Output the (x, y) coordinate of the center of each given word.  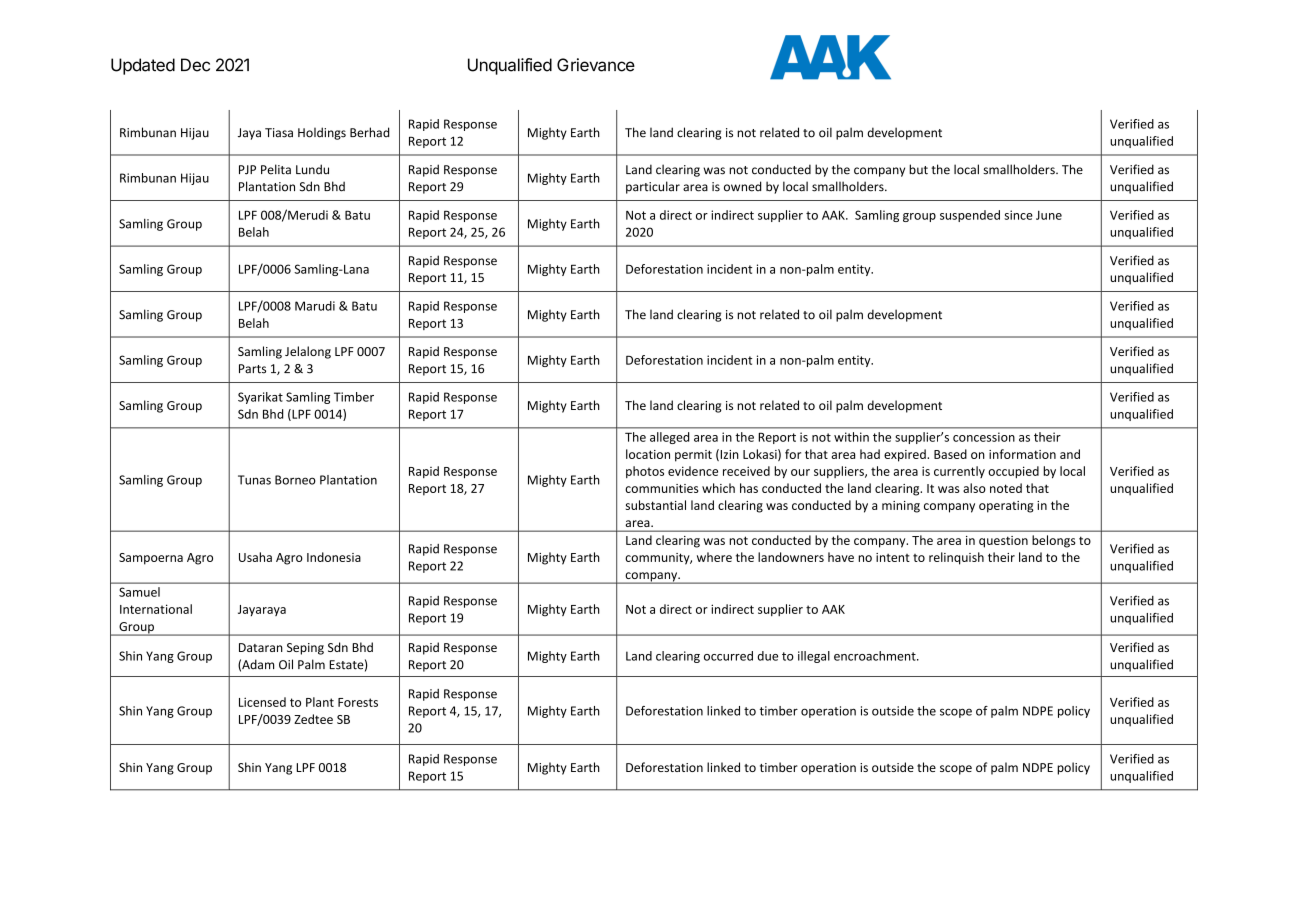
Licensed (262, 702)
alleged (669, 438)
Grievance (596, 65)
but (918, 169)
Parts (252, 369)
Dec (195, 65)
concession (984, 437)
